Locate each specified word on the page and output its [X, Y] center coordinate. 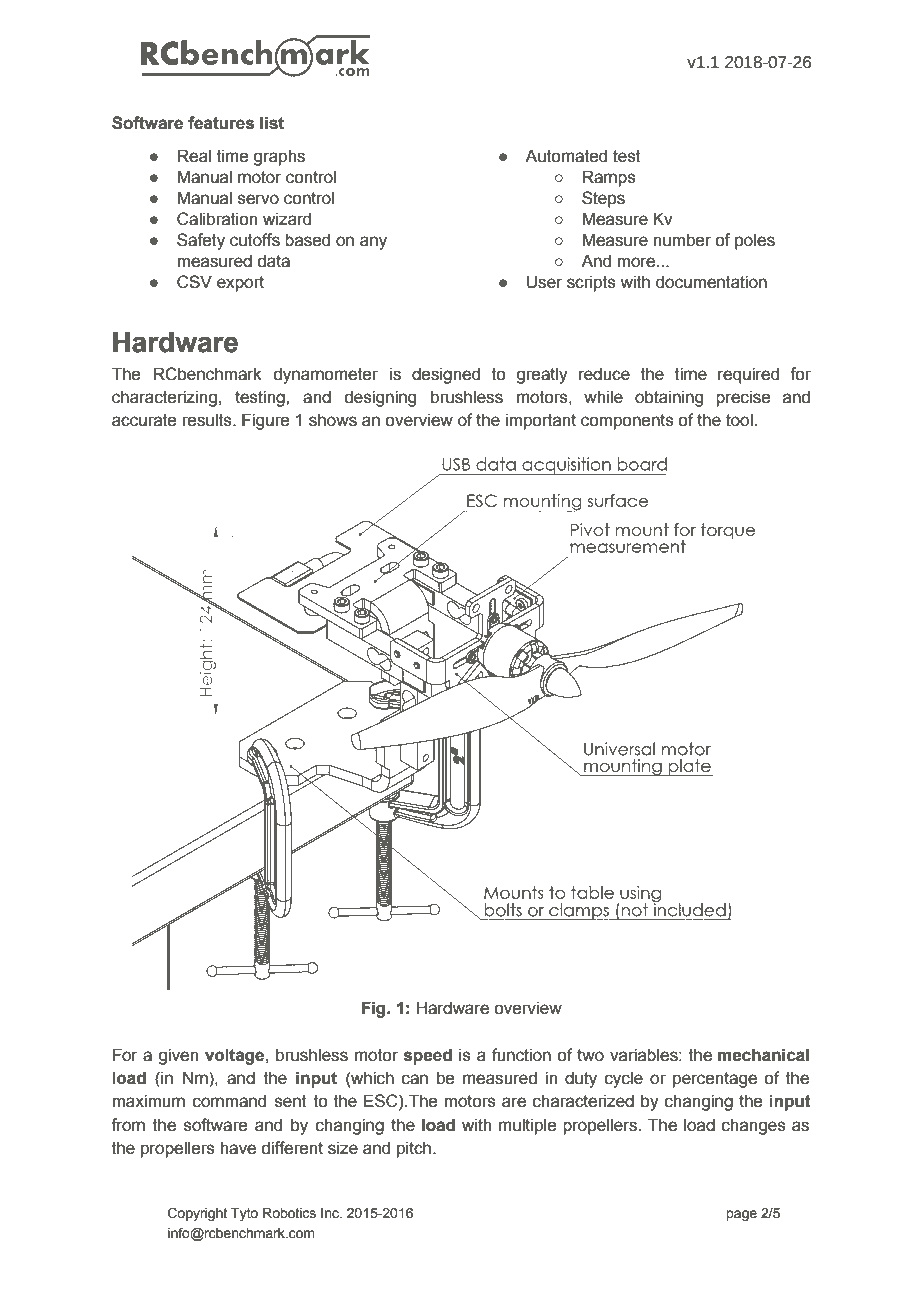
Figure [265, 421]
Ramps [609, 178]
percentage [715, 1080]
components [627, 422]
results [208, 420]
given [178, 1056]
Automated [566, 156]
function [521, 1055]
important [541, 421]
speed [428, 1056]
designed [446, 375]
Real [194, 156]
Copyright [197, 1214]
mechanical [763, 1055]
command [229, 1101]
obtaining [669, 398]
